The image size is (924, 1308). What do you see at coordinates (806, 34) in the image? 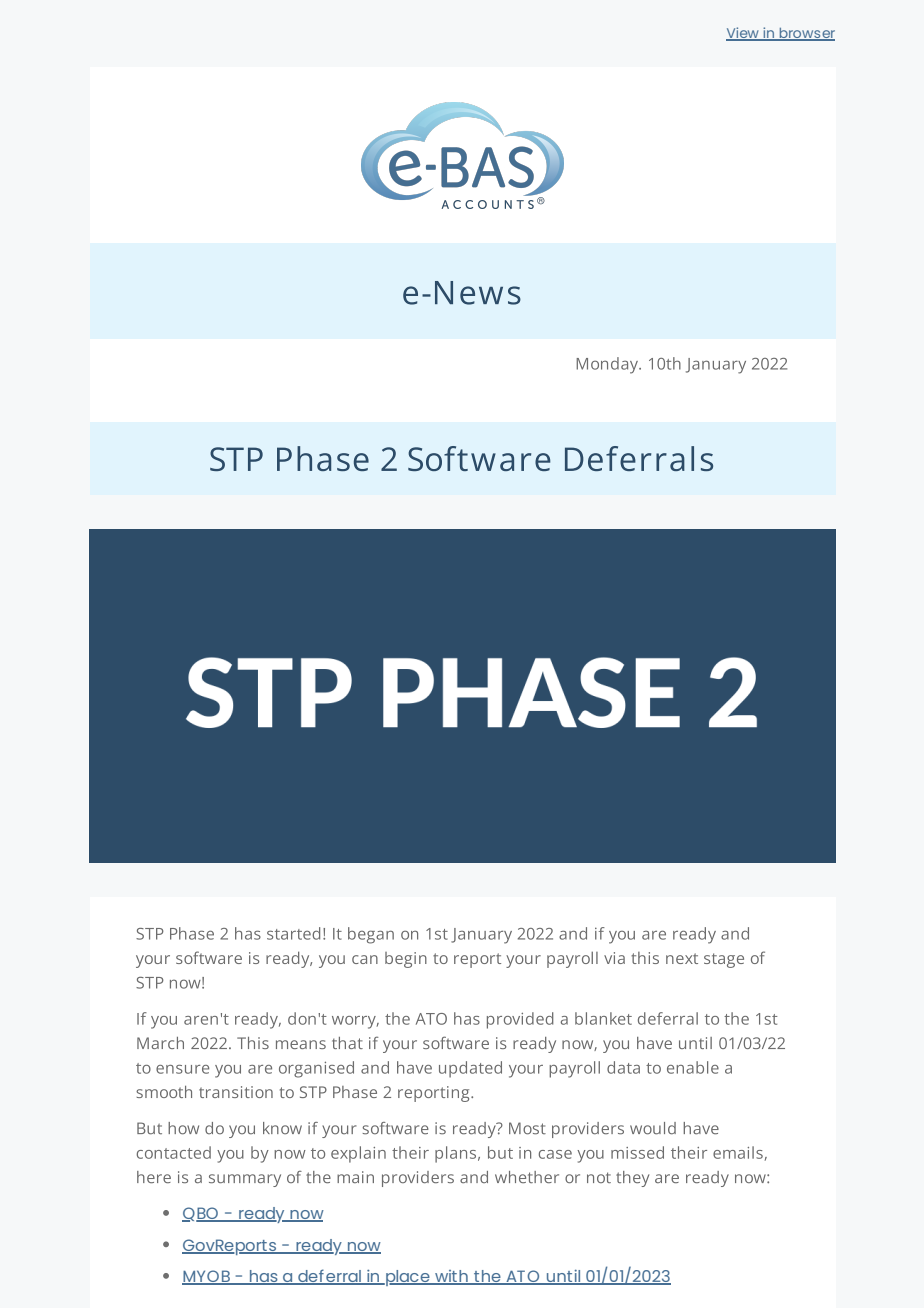
I see `browser` at bounding box center [806, 34].
